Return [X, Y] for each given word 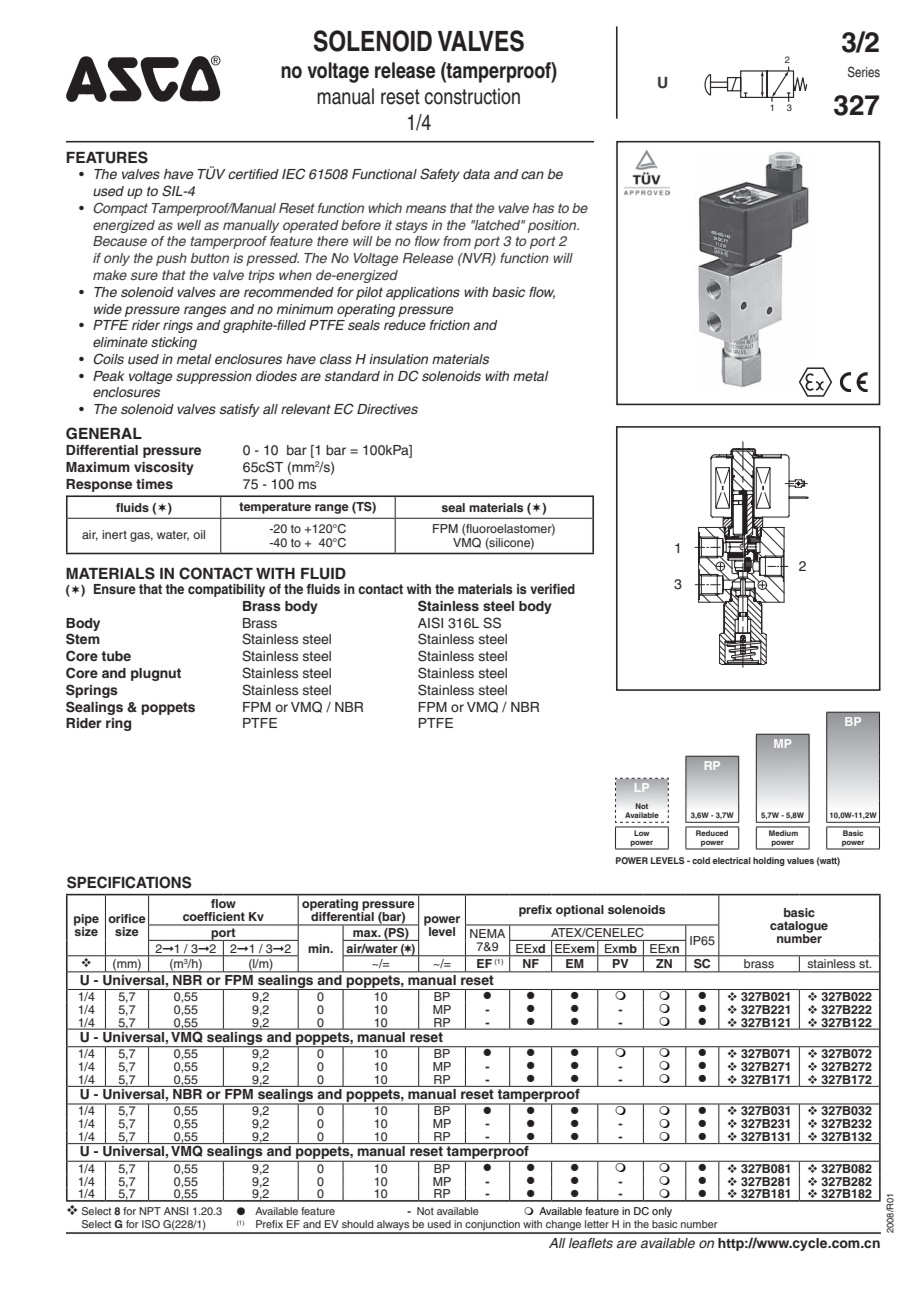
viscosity [164, 468]
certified [253, 174]
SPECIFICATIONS [129, 882]
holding [769, 861]
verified [552, 589]
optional [580, 911]
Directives [387, 409]
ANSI [176, 1211]
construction [472, 96]
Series [864, 72]
